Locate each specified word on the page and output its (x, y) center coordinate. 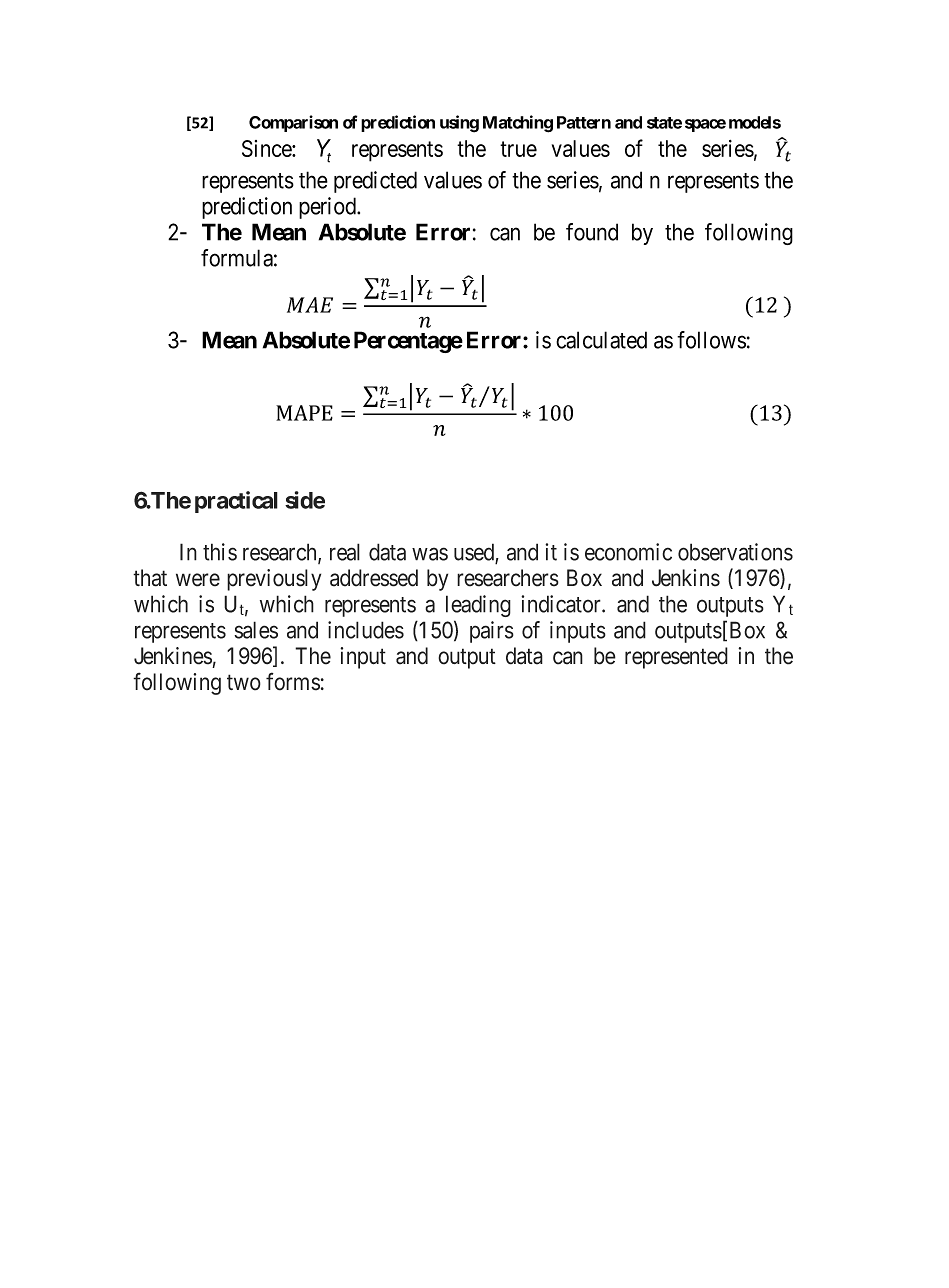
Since (267, 148)
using (459, 124)
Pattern (584, 122)
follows (711, 340)
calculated (601, 340)
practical (236, 502)
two (244, 683)
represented (676, 658)
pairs (492, 632)
